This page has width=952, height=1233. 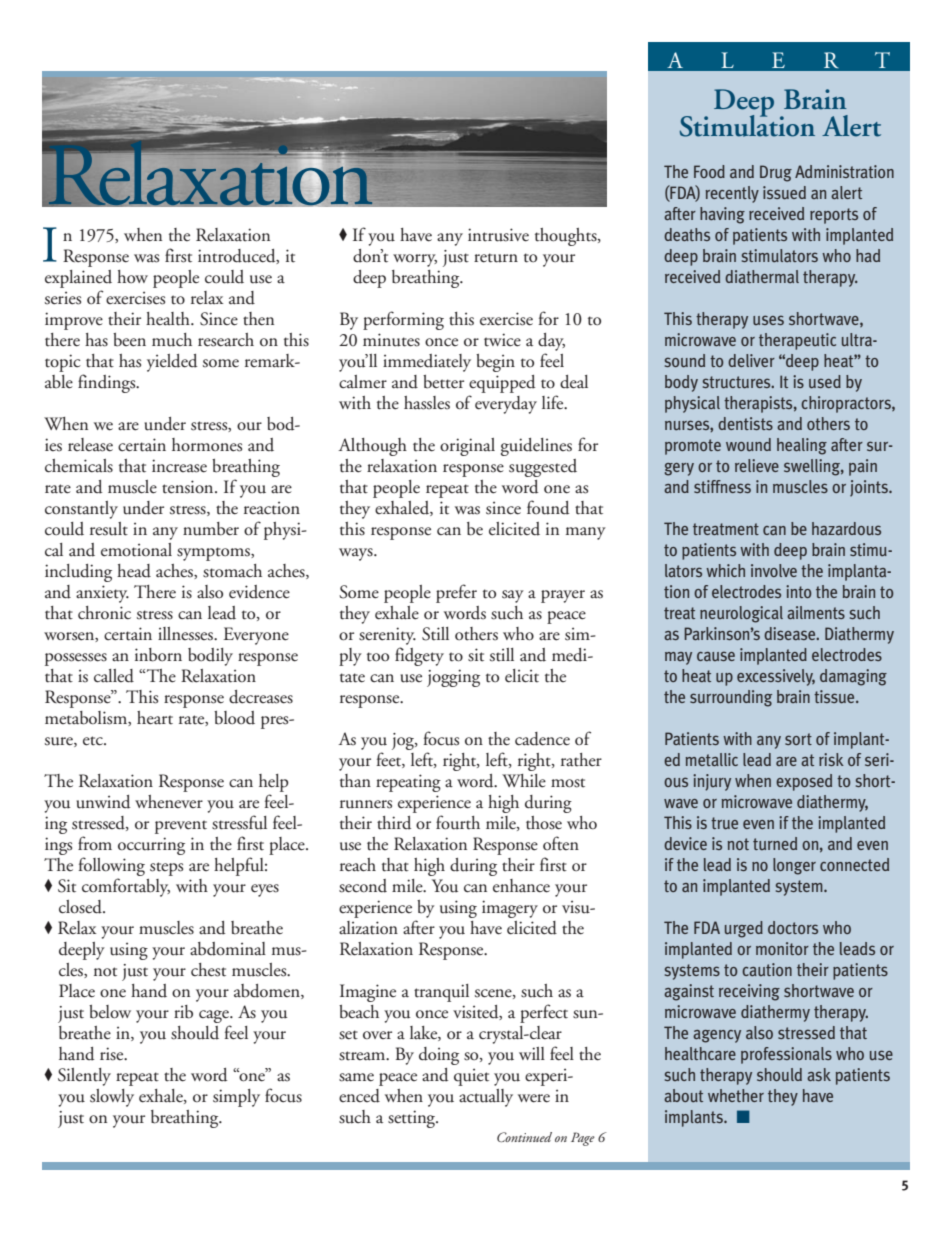 I want to click on slowly, so click(x=112, y=1098).
